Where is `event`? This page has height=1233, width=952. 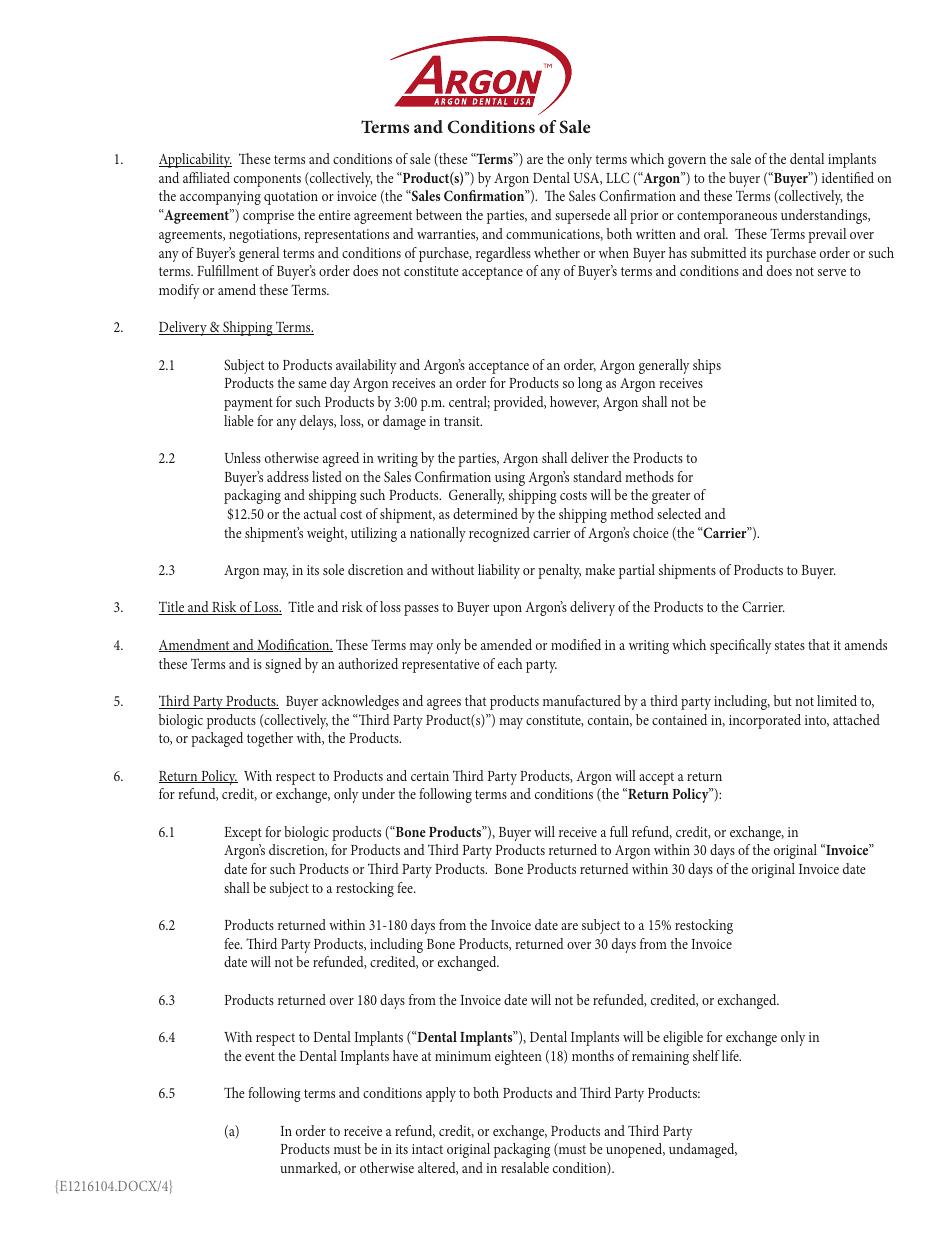
event is located at coordinates (260, 1056).
